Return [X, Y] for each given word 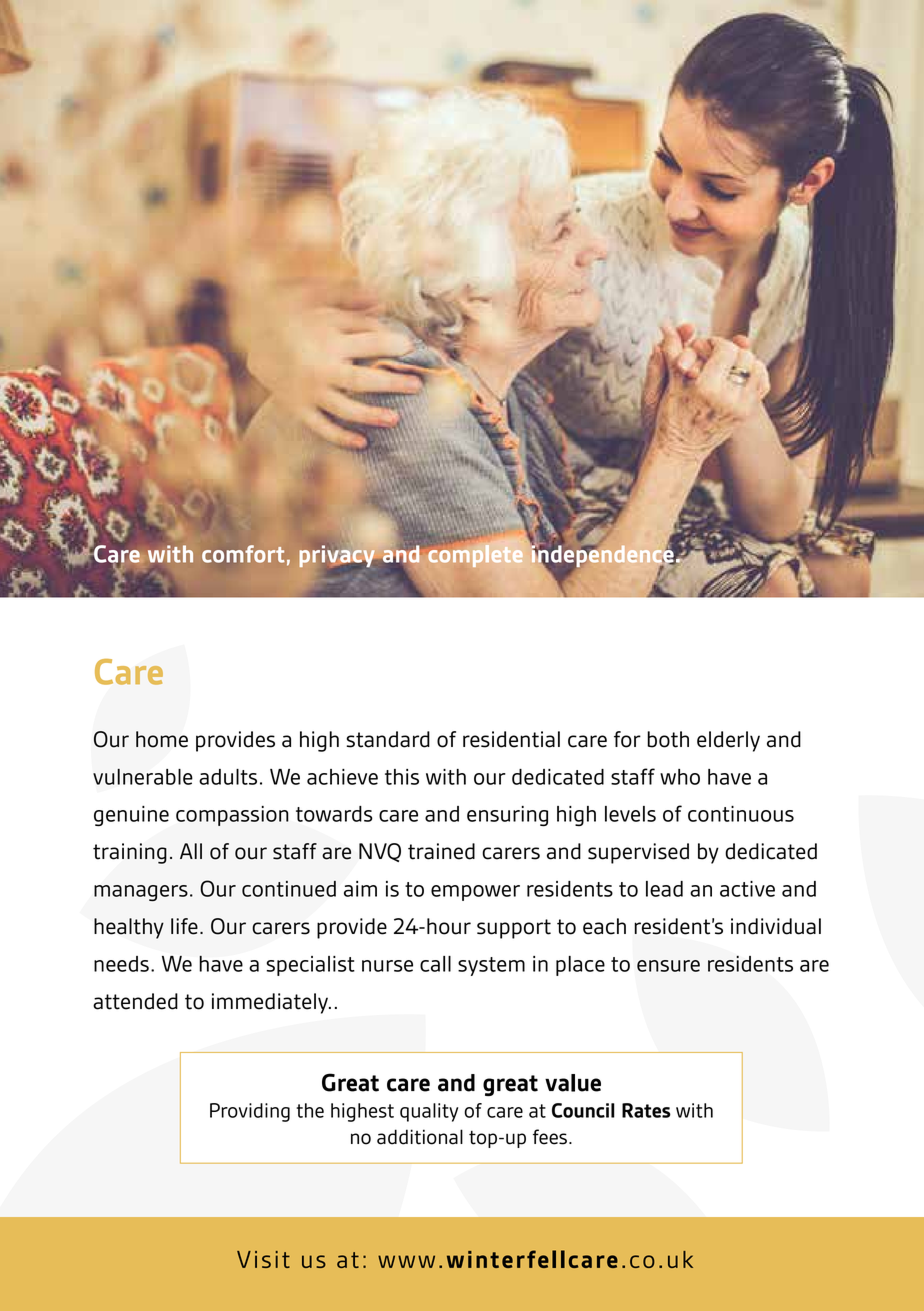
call [435, 964]
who [680, 777]
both [668, 739]
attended [135, 1001]
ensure [668, 966]
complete [474, 555]
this [402, 777]
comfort [243, 554]
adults [228, 777]
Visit [263, 1259]
